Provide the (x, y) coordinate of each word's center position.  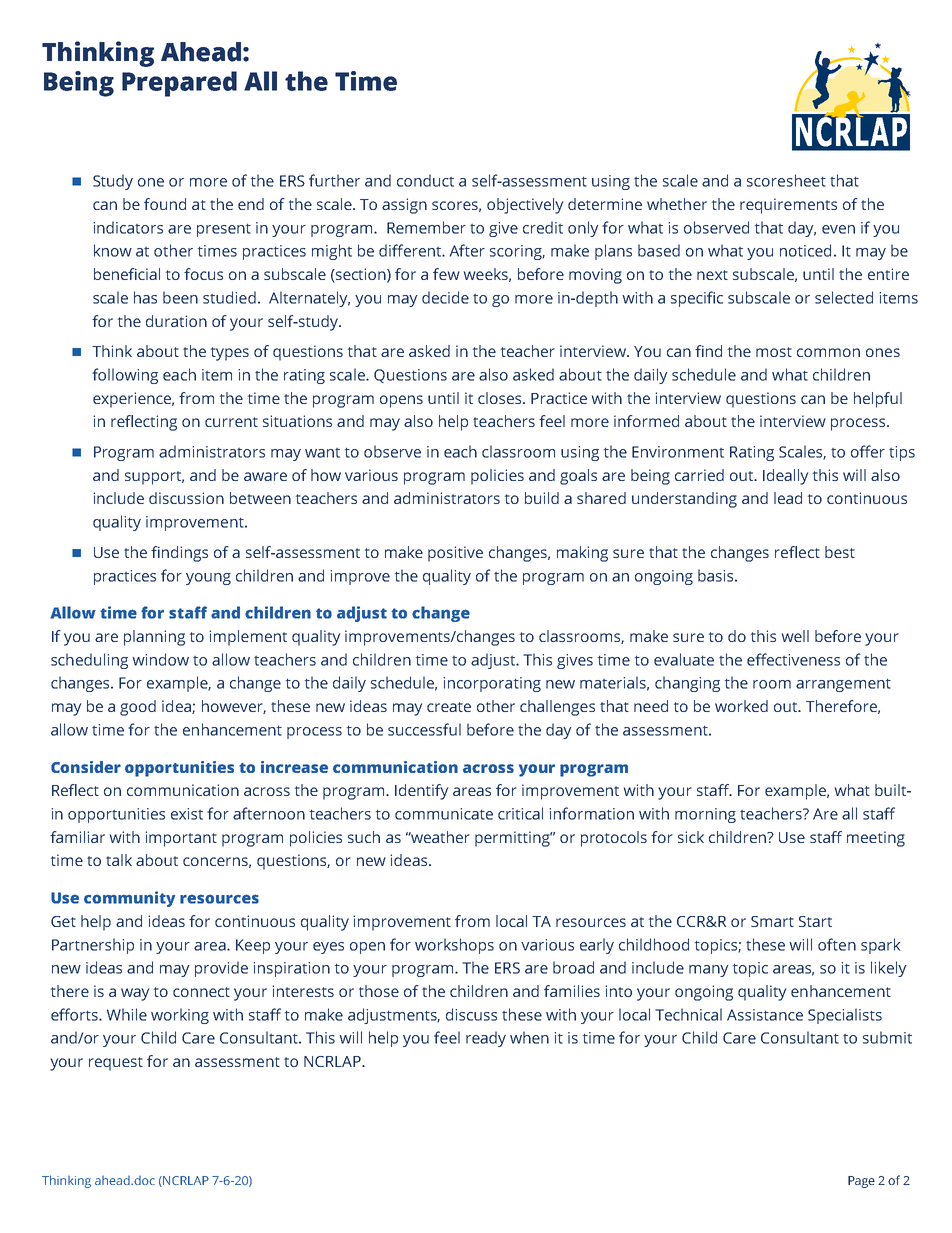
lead (788, 498)
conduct (425, 180)
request (116, 1064)
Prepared (179, 84)
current (231, 422)
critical (520, 813)
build (542, 498)
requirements (788, 206)
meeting (876, 839)
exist (187, 814)
